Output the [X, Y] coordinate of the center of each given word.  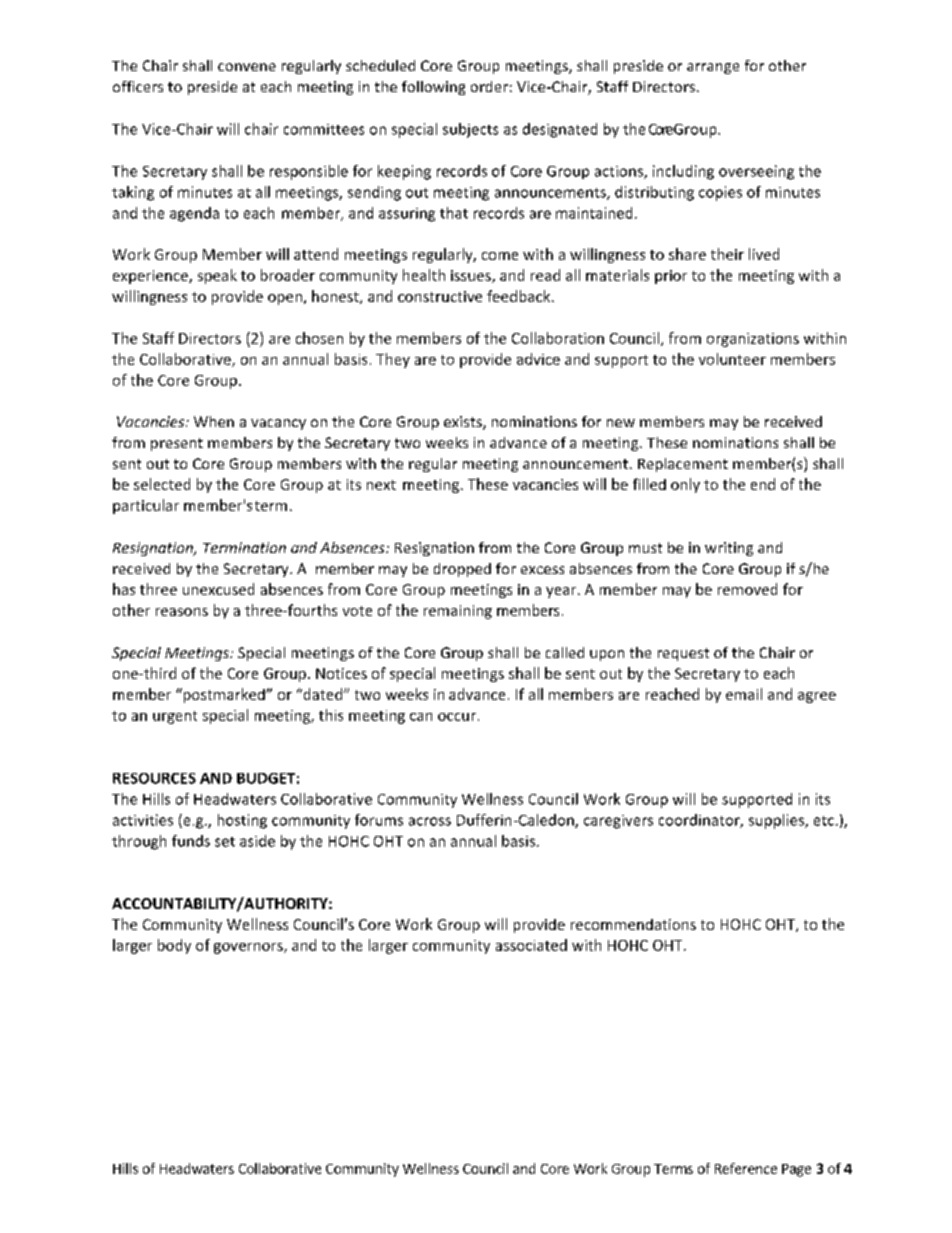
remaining [458, 612]
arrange [713, 68]
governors [249, 948]
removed [747, 589]
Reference [746, 1168]
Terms [673, 1169]
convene [247, 67]
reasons [182, 612]
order [489, 86]
